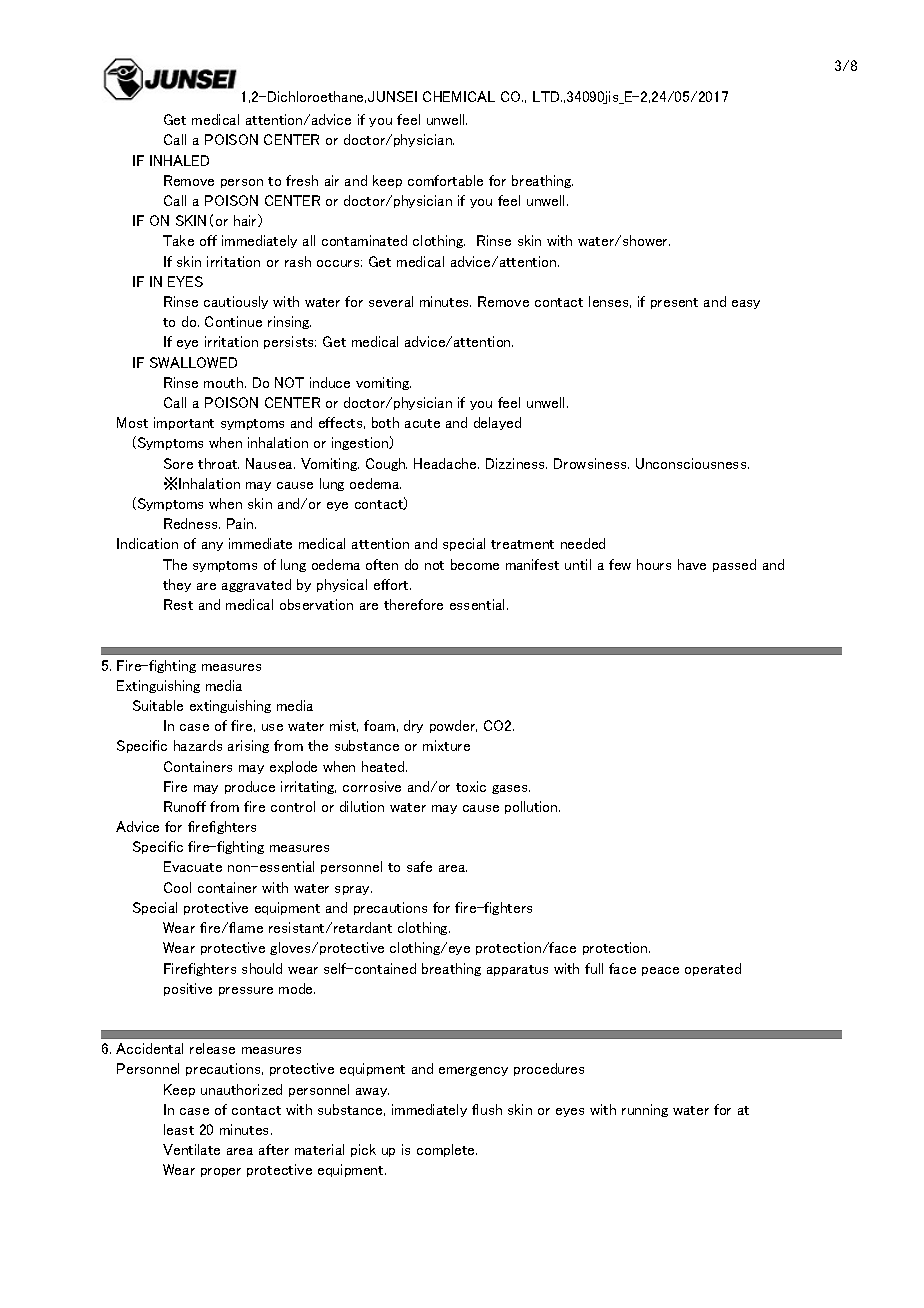 The image size is (924, 1308). Describe the element at coordinates (459, 96) in the screenshot. I see `CHEMICAL` at that location.
